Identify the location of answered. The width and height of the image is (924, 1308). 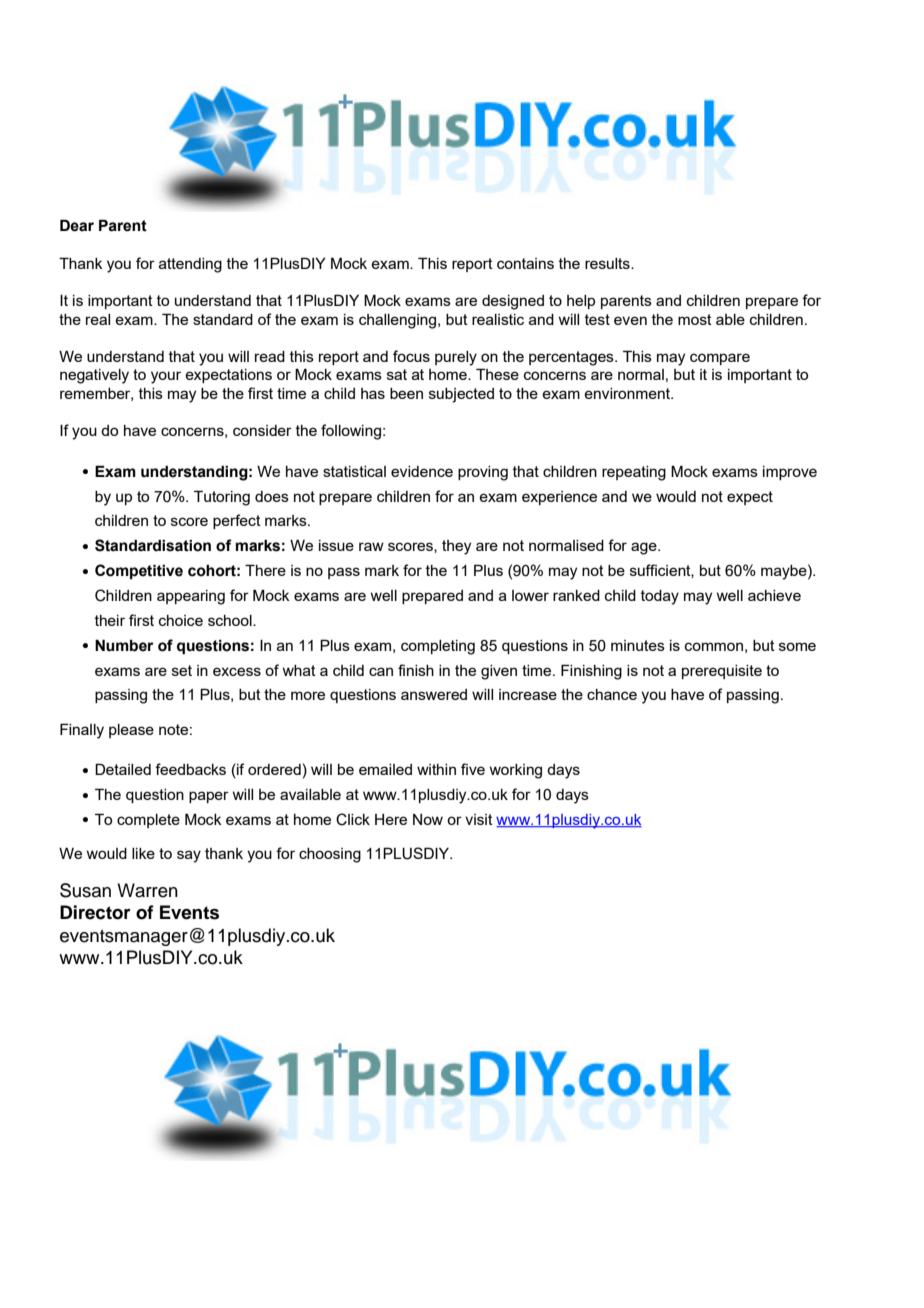
(434, 694).
